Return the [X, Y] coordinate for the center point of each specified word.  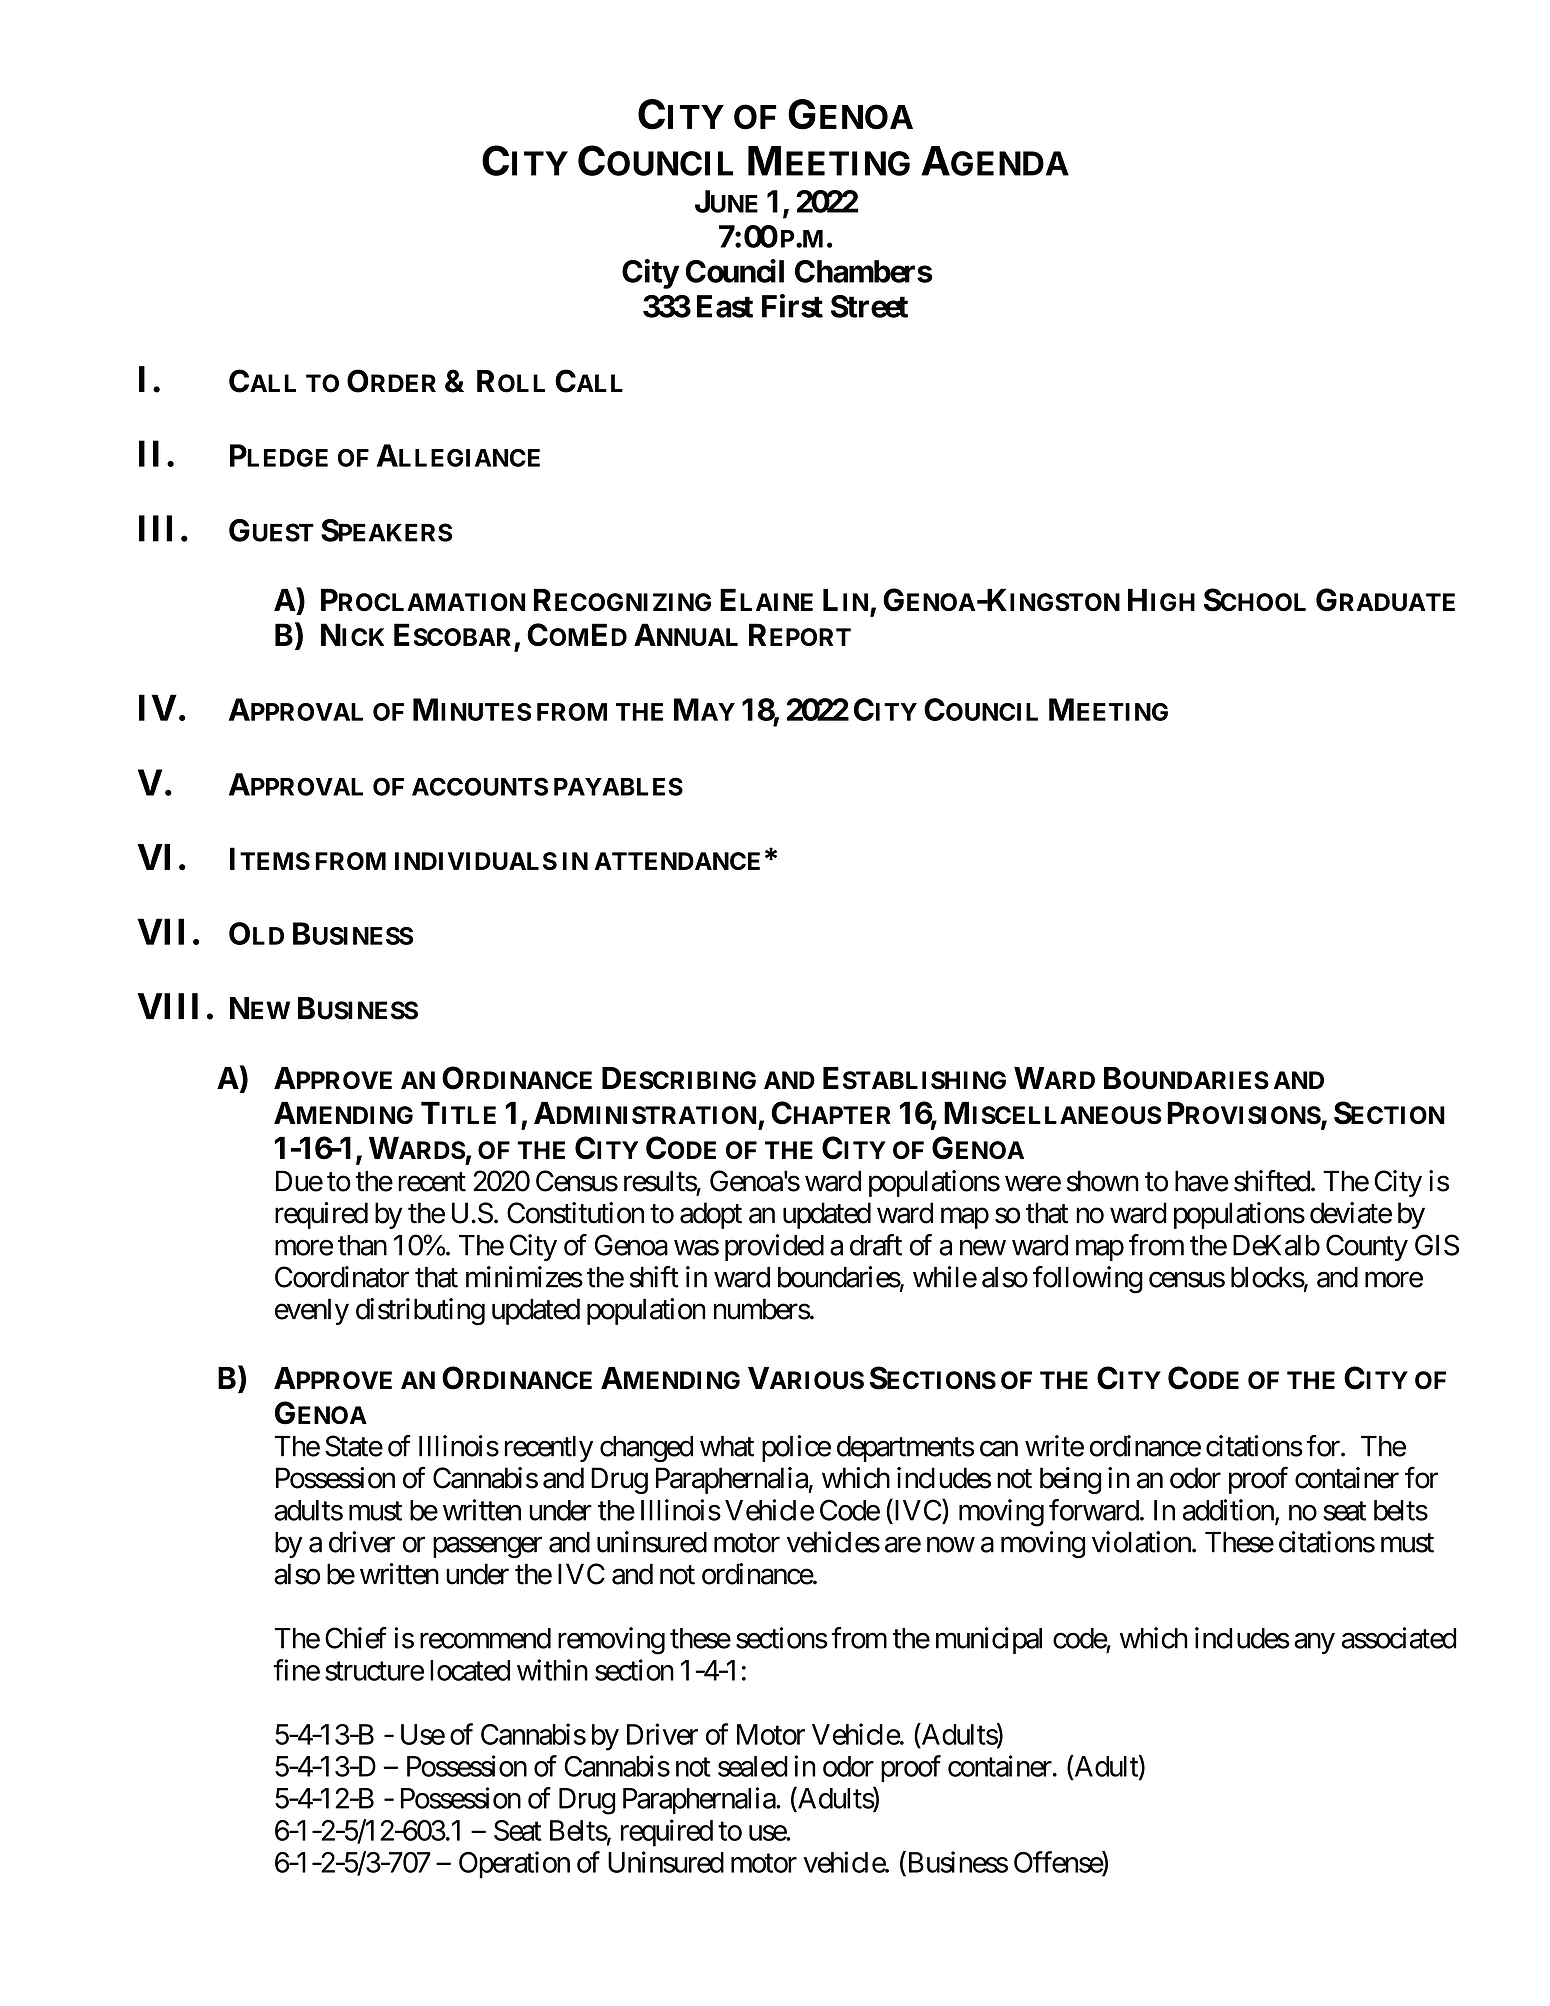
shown [1103, 1181]
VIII [167, 1006]
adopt [711, 1215]
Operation [514, 1865]
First [792, 306]
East [725, 306]
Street [869, 306]
